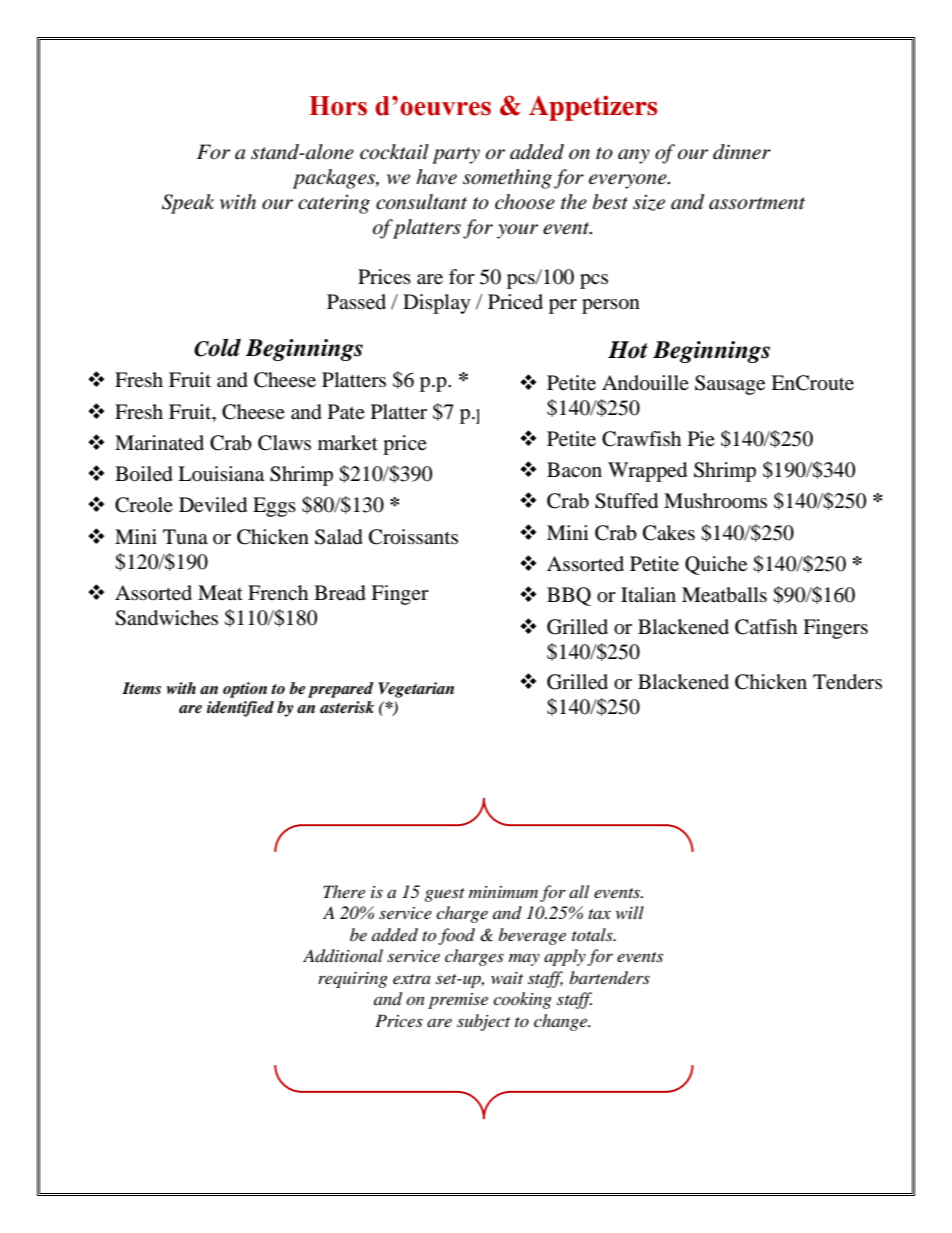 Image resolution: width=952 pixels, height=1233 pixels. Describe the element at coordinates (413, 537) in the page. I see `Croissants` at that location.
